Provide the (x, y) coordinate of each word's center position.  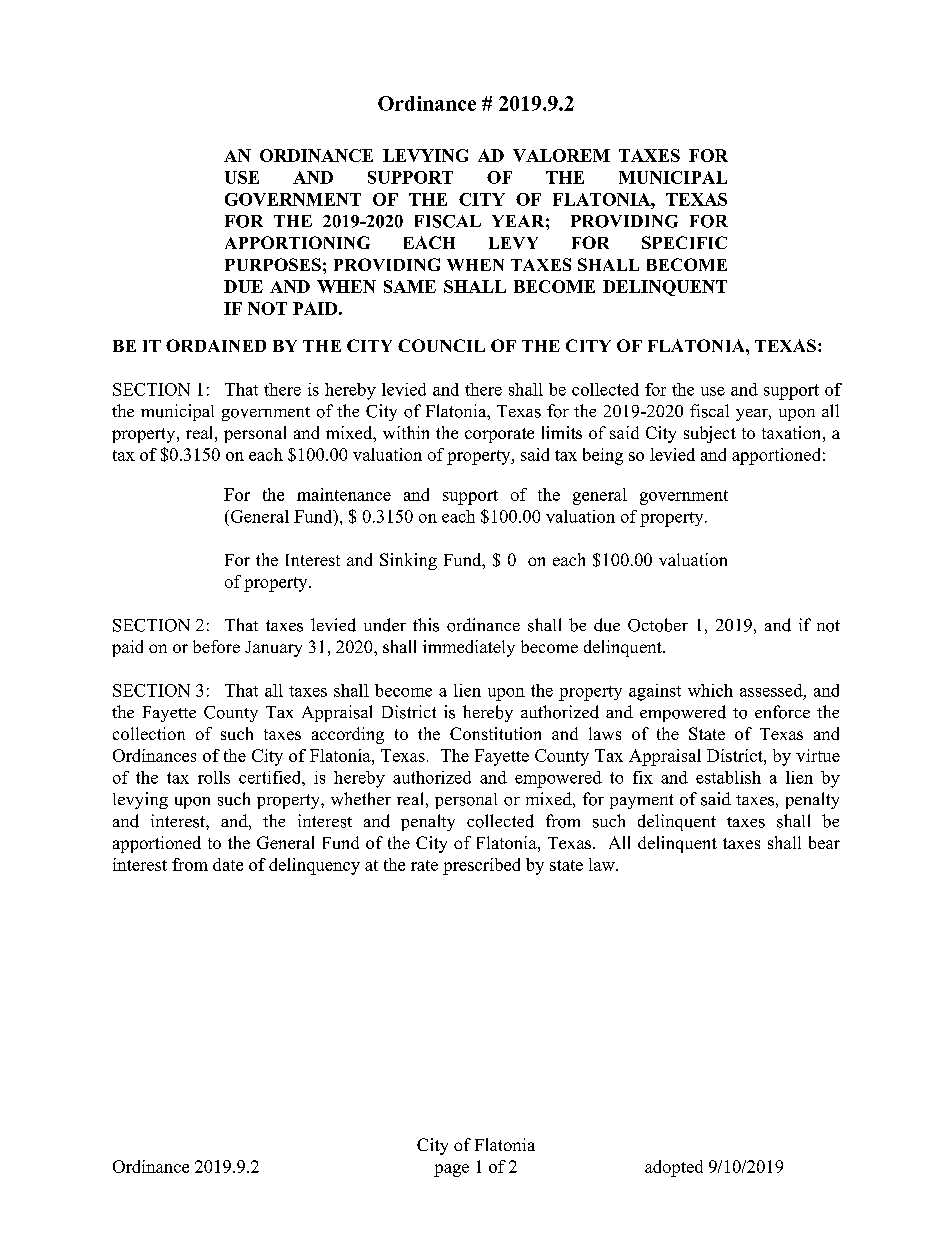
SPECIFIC (684, 242)
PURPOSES (273, 264)
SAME (410, 286)
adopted (674, 1168)
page (451, 1170)
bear (824, 842)
